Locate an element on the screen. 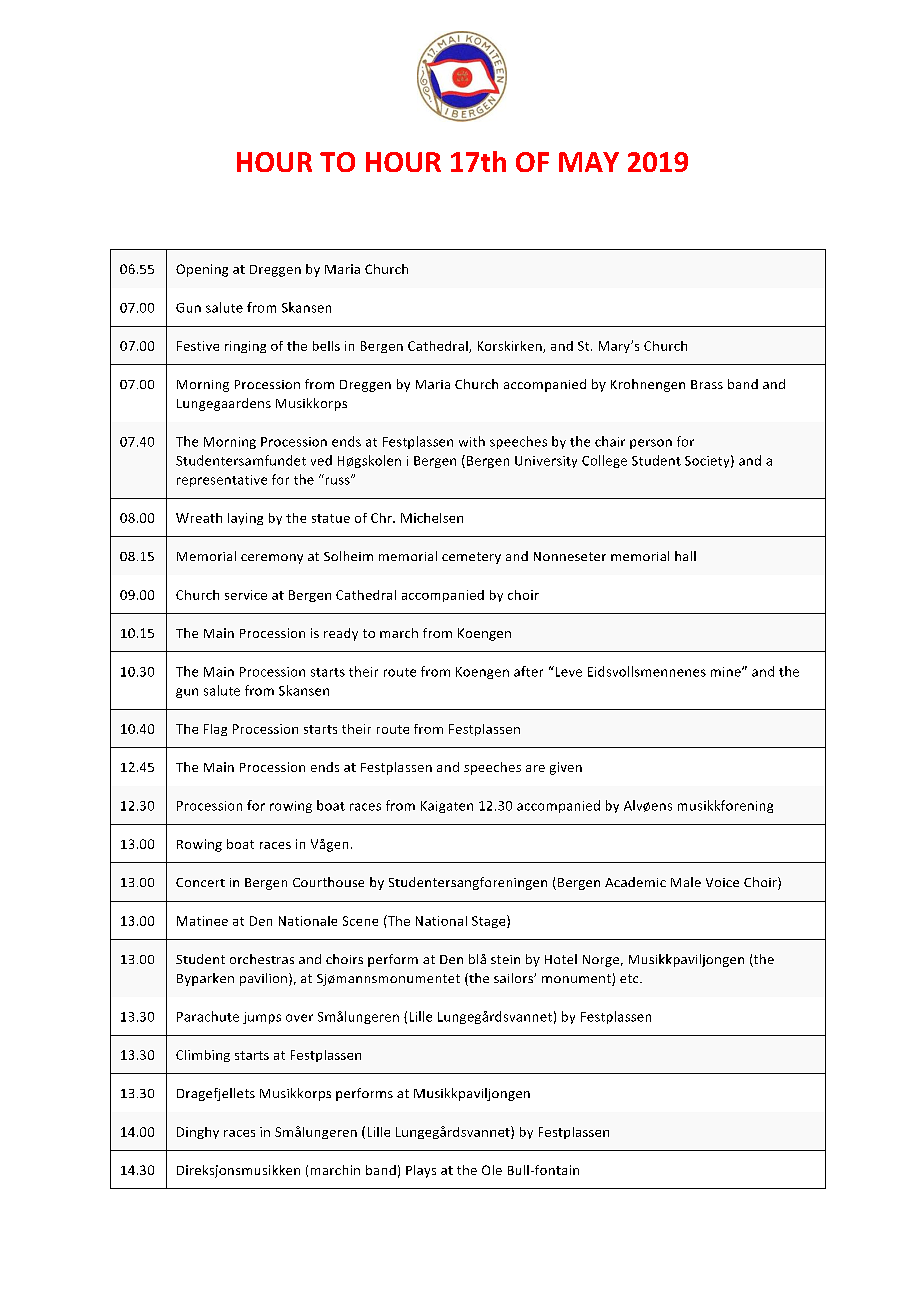  etc is located at coordinates (630, 978).
